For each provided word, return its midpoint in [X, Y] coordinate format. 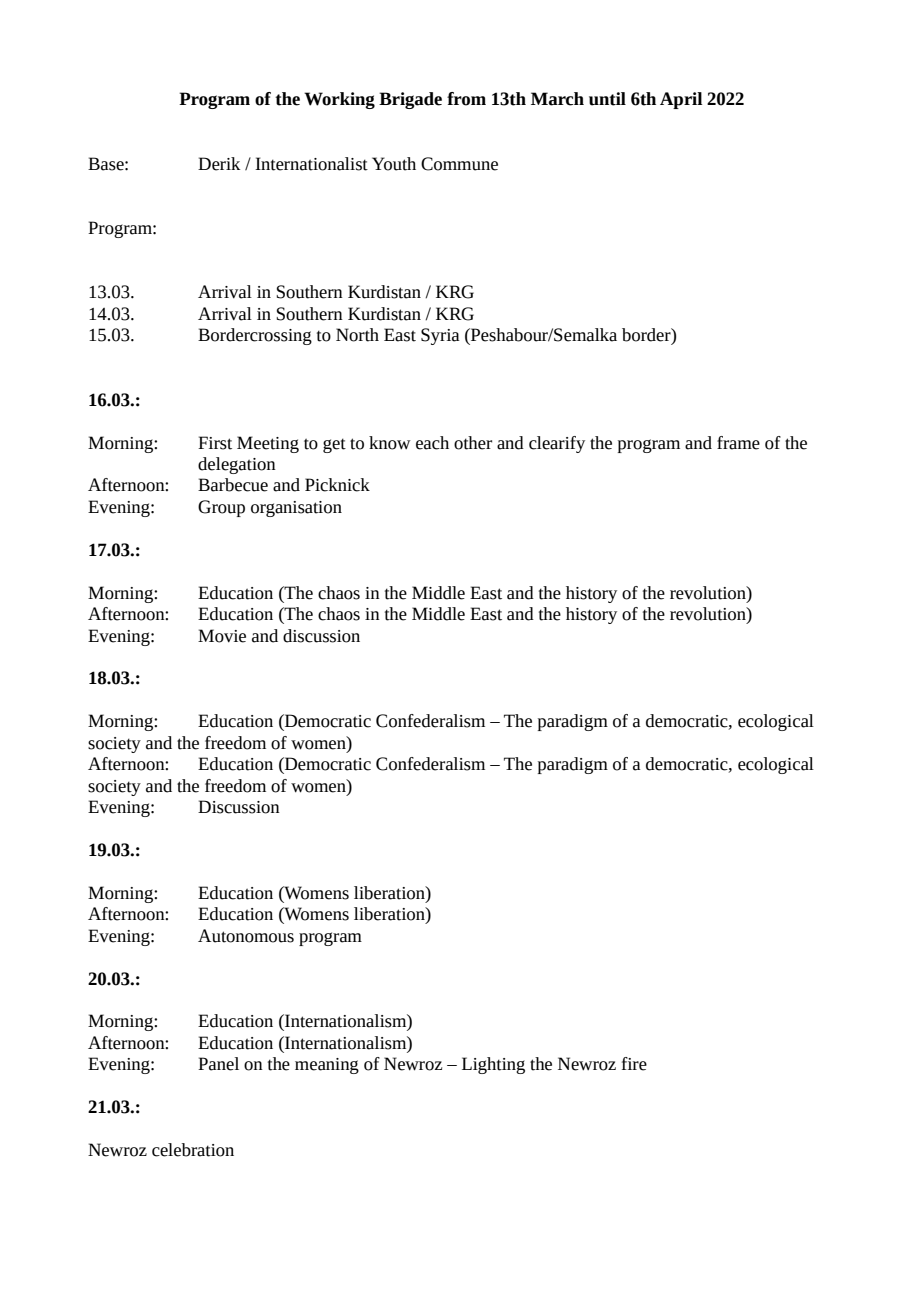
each [432, 443]
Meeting [268, 444]
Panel [218, 1064]
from [466, 99]
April [681, 100]
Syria [440, 336]
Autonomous [246, 936]
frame [738, 443]
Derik [219, 164]
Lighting [493, 1065]
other [473, 443]
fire [634, 1064]
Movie [222, 636]
